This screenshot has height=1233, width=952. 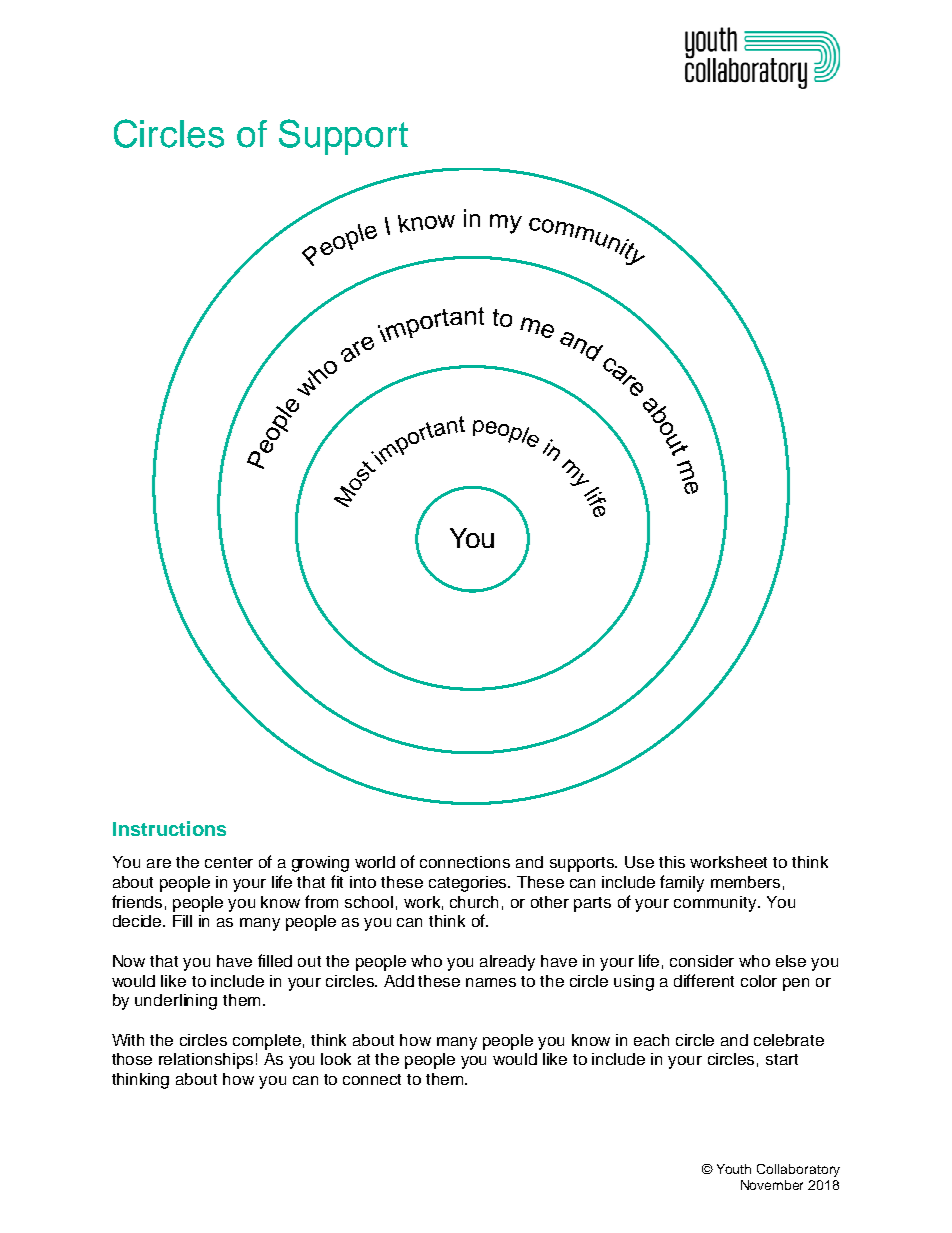 I want to click on look, so click(x=336, y=1059).
